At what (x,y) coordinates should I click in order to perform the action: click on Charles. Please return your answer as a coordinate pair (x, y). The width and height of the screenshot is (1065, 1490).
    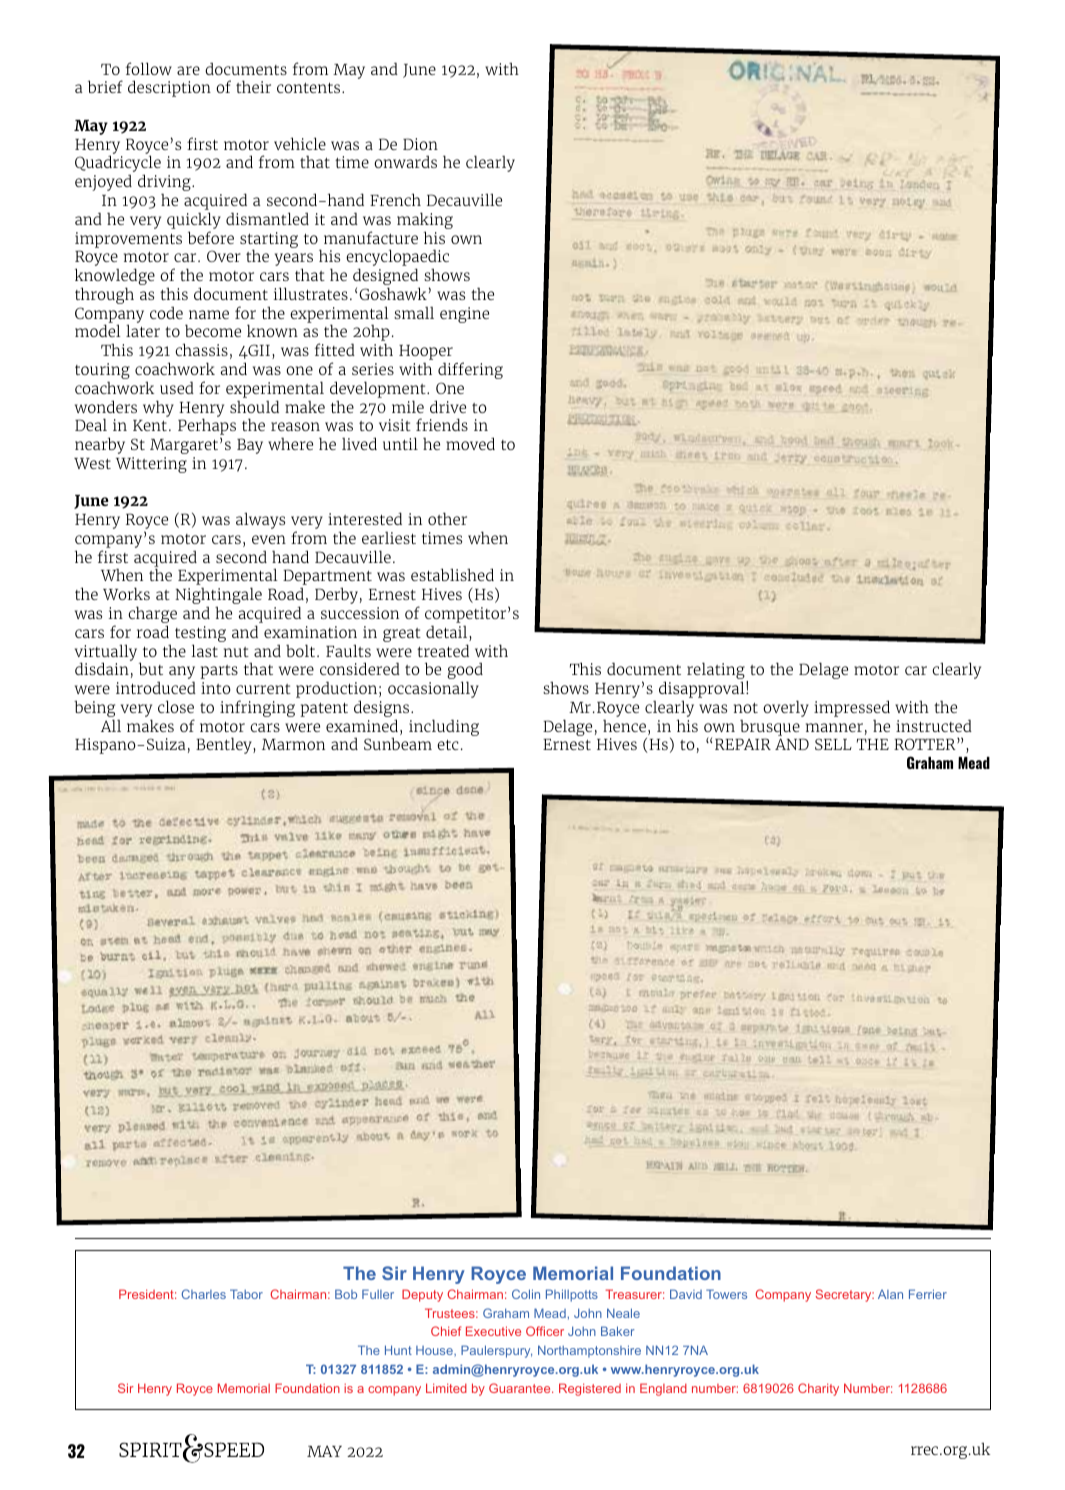
    Looking at the image, I should click on (204, 1294).
